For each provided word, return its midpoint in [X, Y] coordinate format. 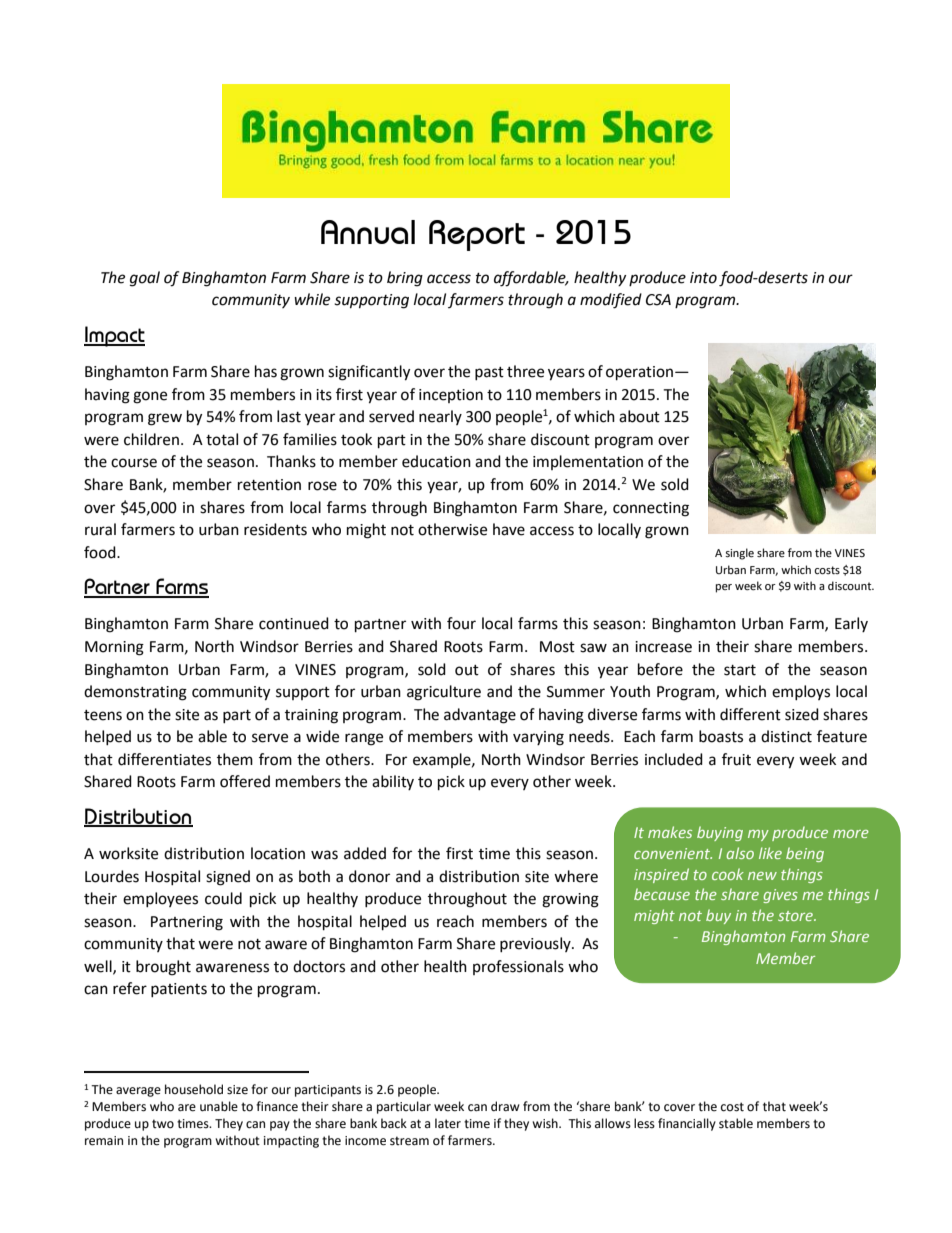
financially [687, 1124]
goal [145, 279]
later [448, 1123]
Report [477, 235]
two [163, 1124]
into [703, 278]
